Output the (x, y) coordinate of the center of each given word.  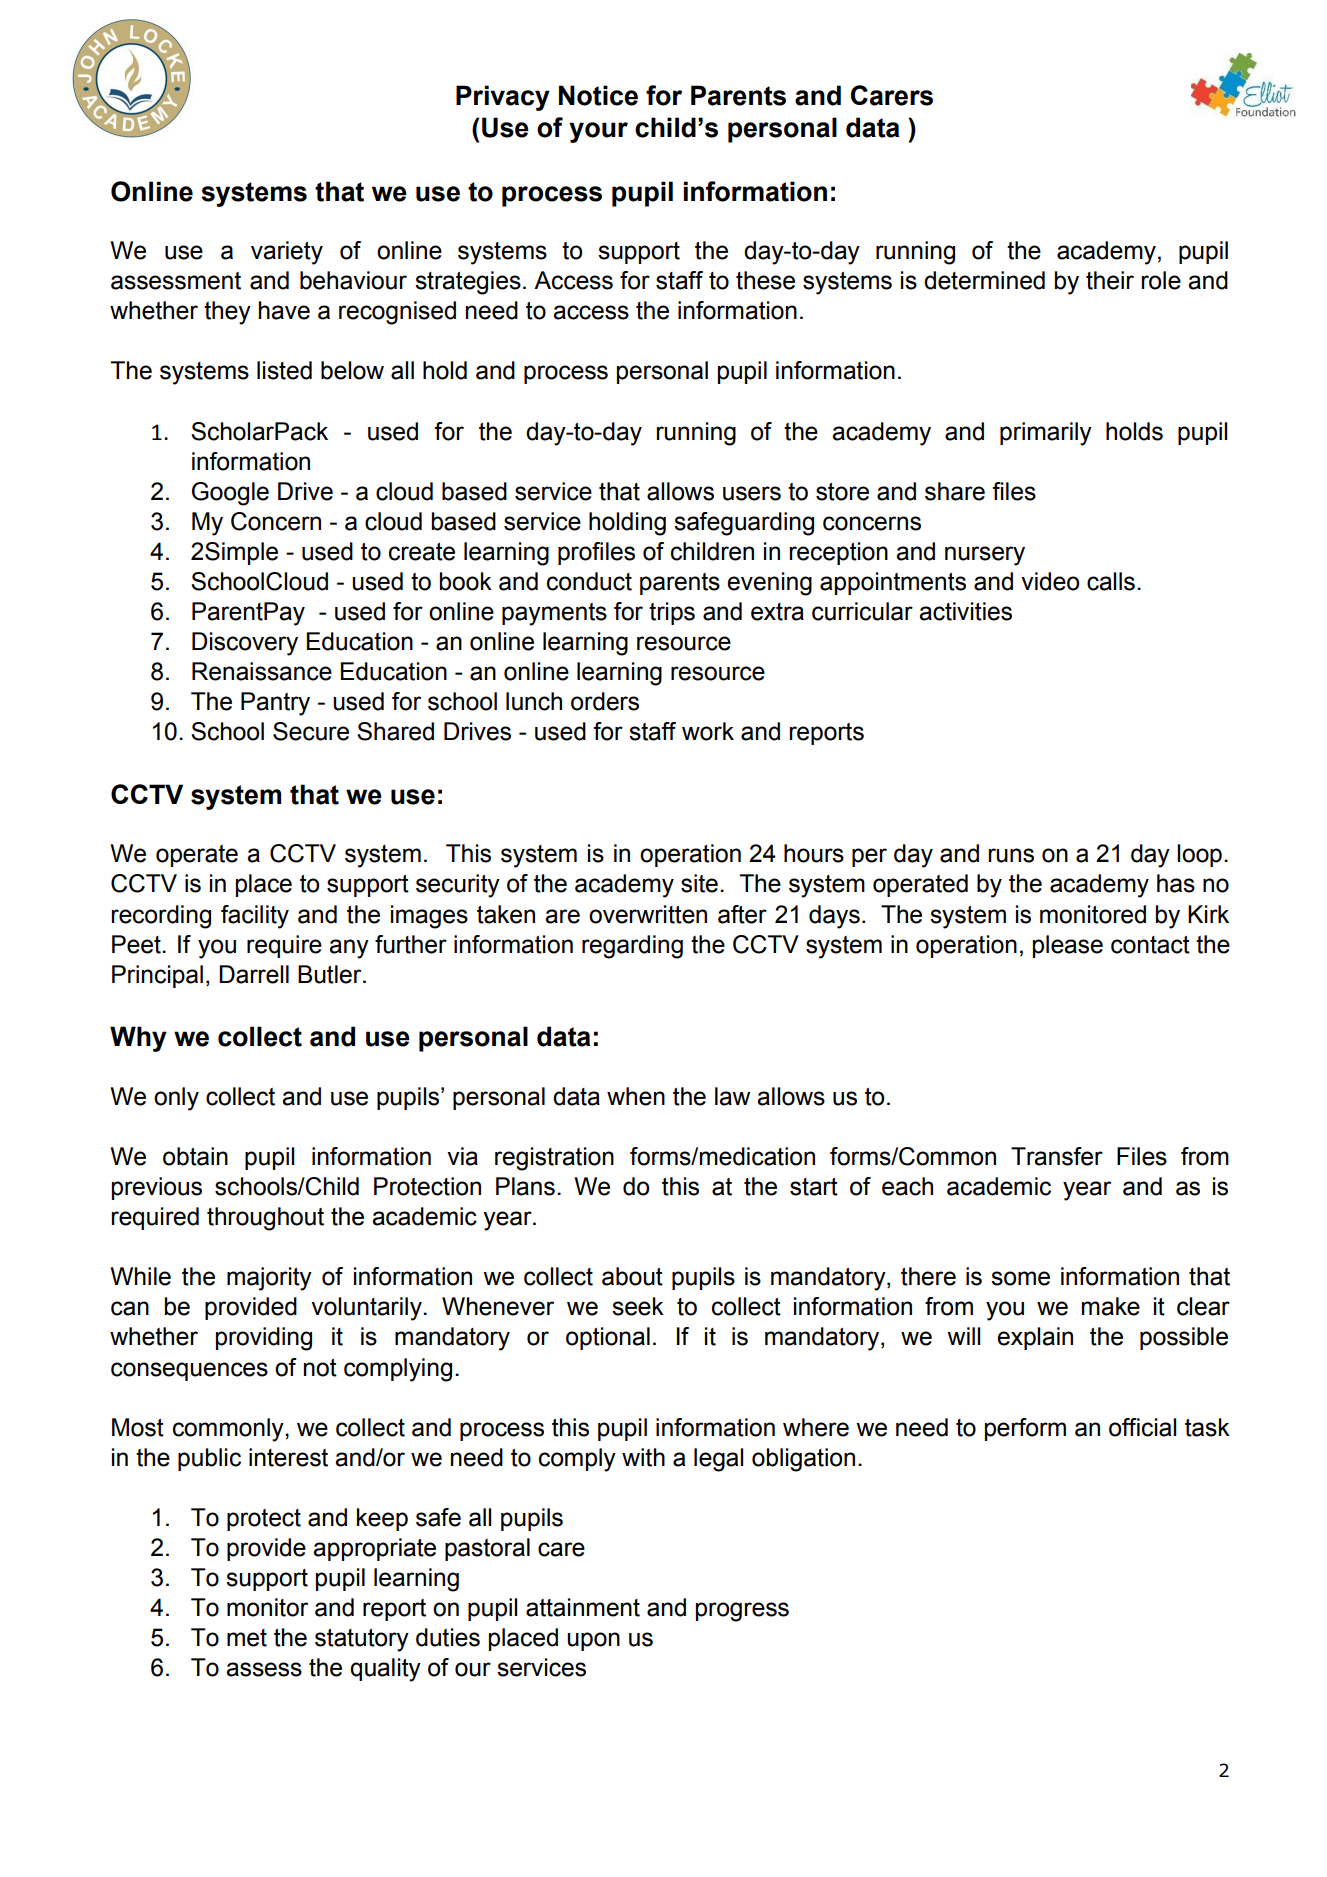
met (247, 1638)
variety (287, 253)
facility (255, 917)
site (699, 883)
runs (1011, 855)
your (598, 132)
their (1110, 280)
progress (742, 1612)
